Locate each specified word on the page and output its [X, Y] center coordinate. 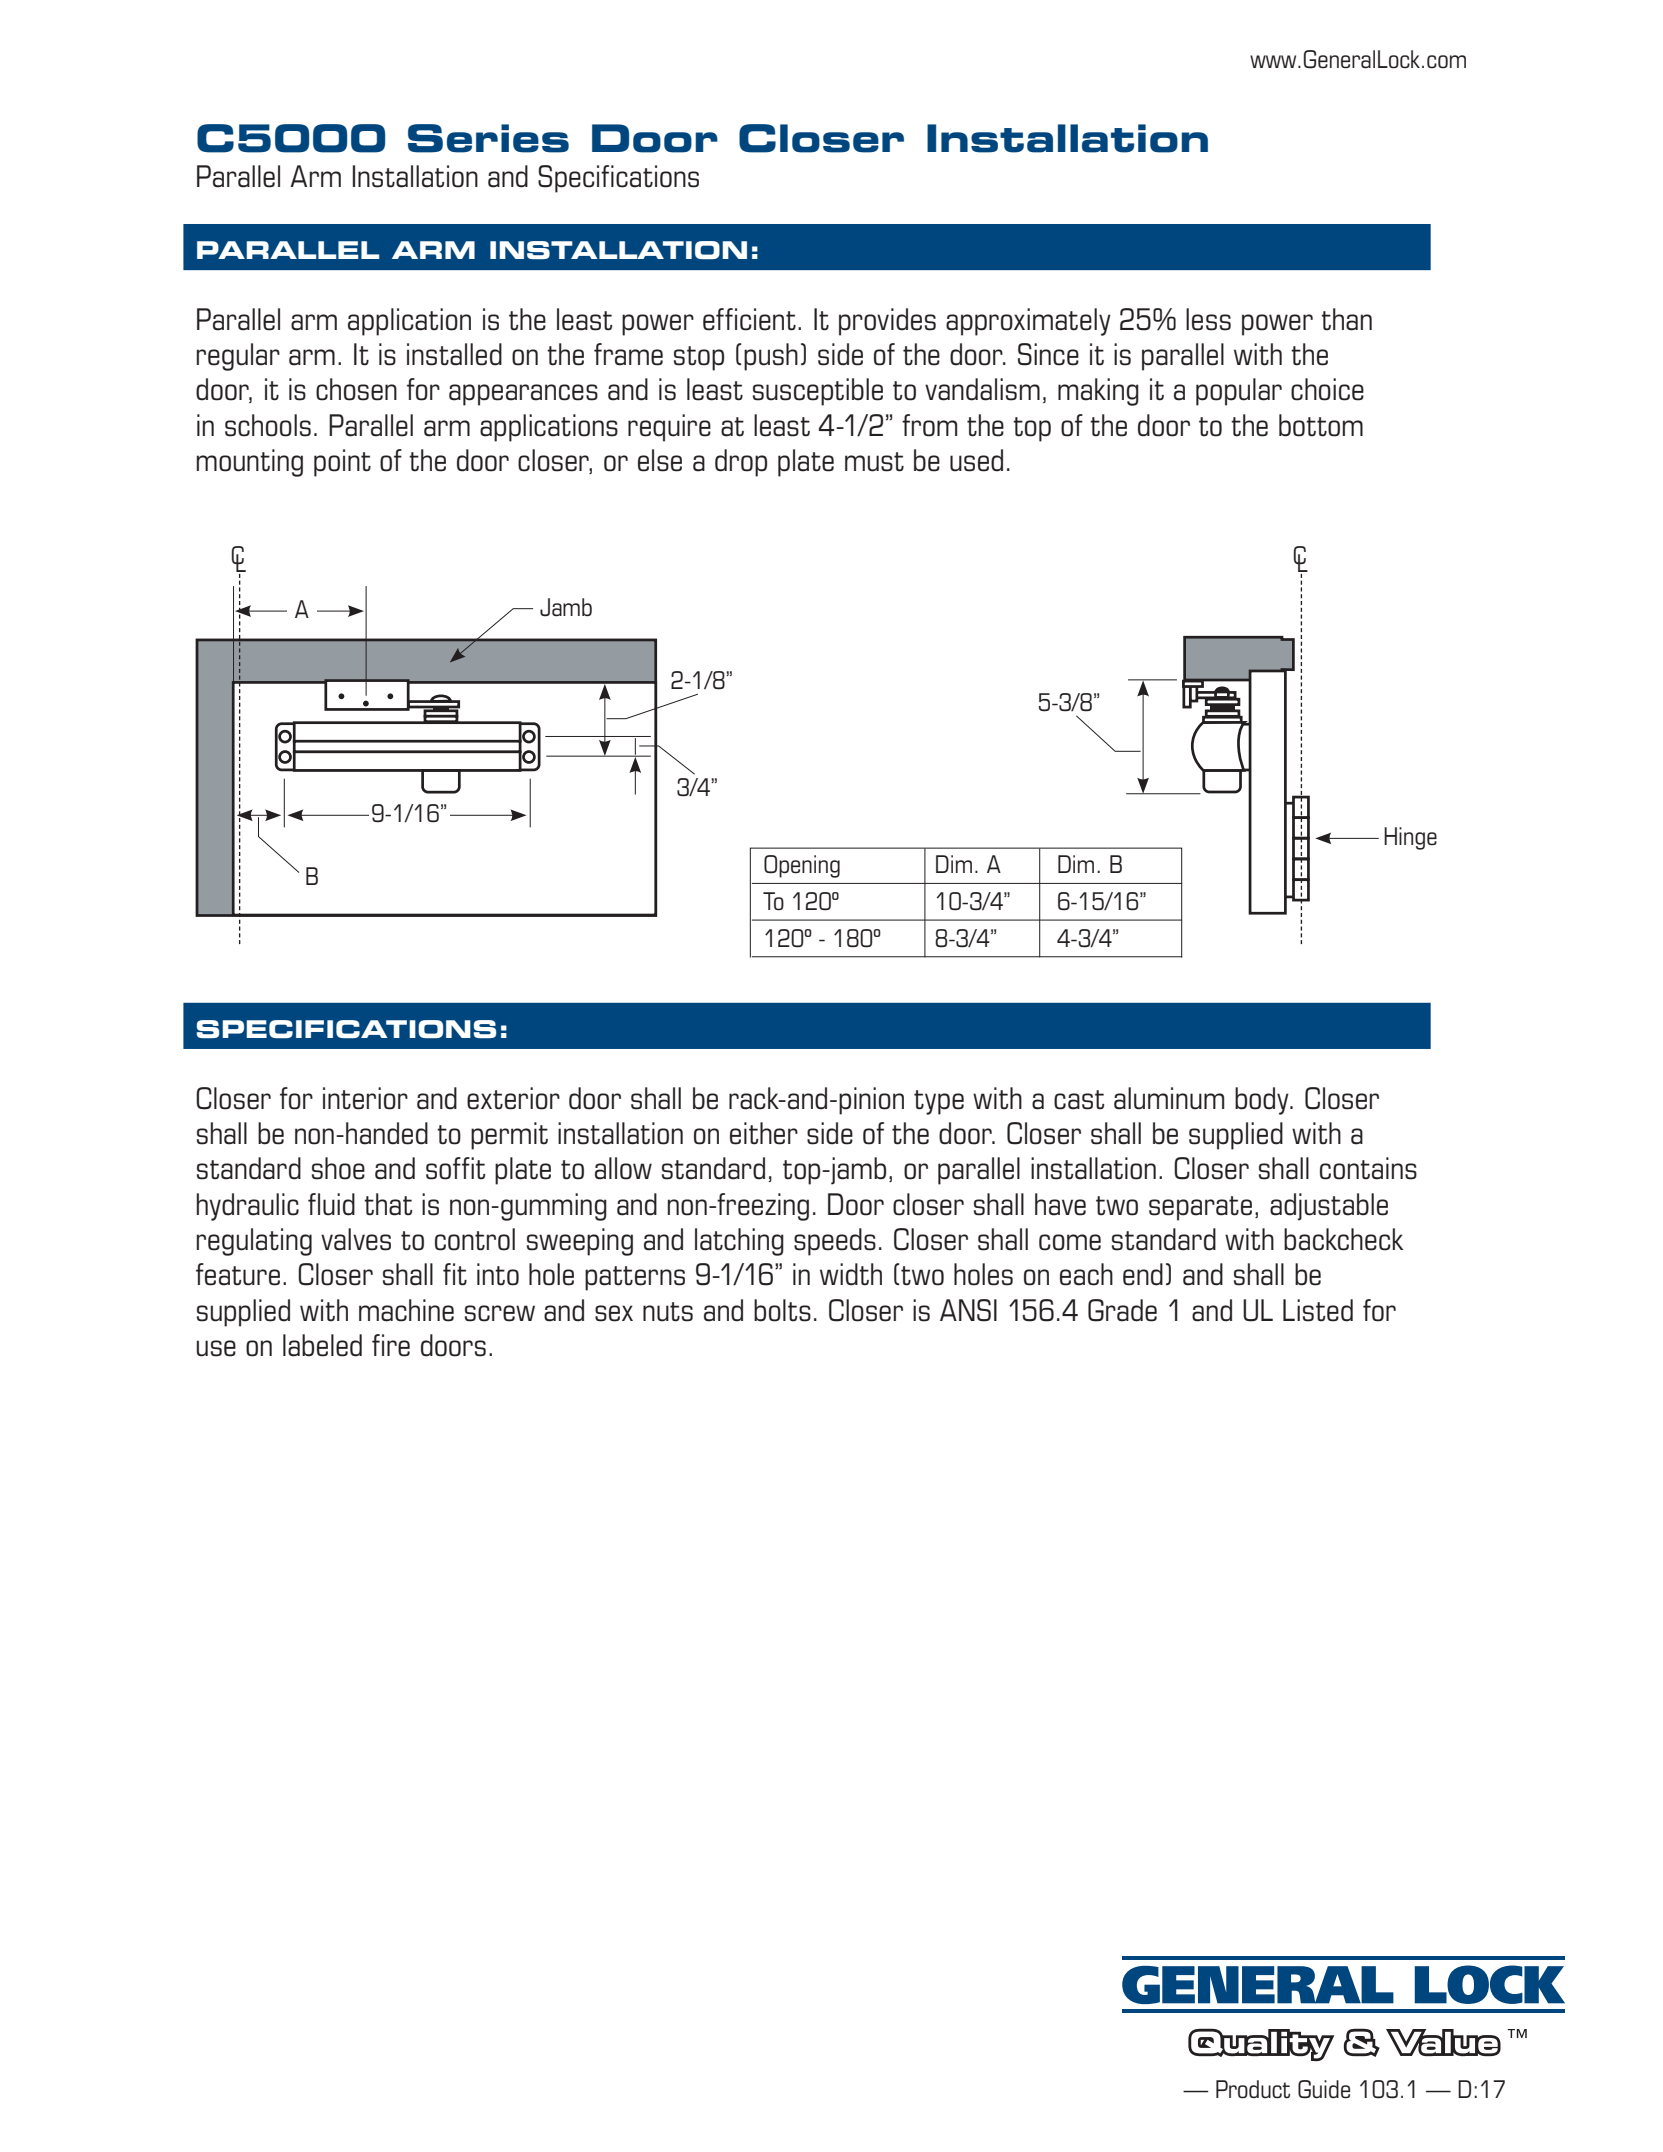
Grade [1122, 1310]
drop [741, 463]
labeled [322, 1345]
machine [406, 1310]
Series [488, 138]
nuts [668, 1312]
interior [365, 1098]
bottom [1321, 425]
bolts [782, 1310]
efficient [749, 319]
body [1263, 1101]
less [1208, 319]
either [764, 1133]
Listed [1318, 1310]
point [342, 463]
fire [391, 1345]
